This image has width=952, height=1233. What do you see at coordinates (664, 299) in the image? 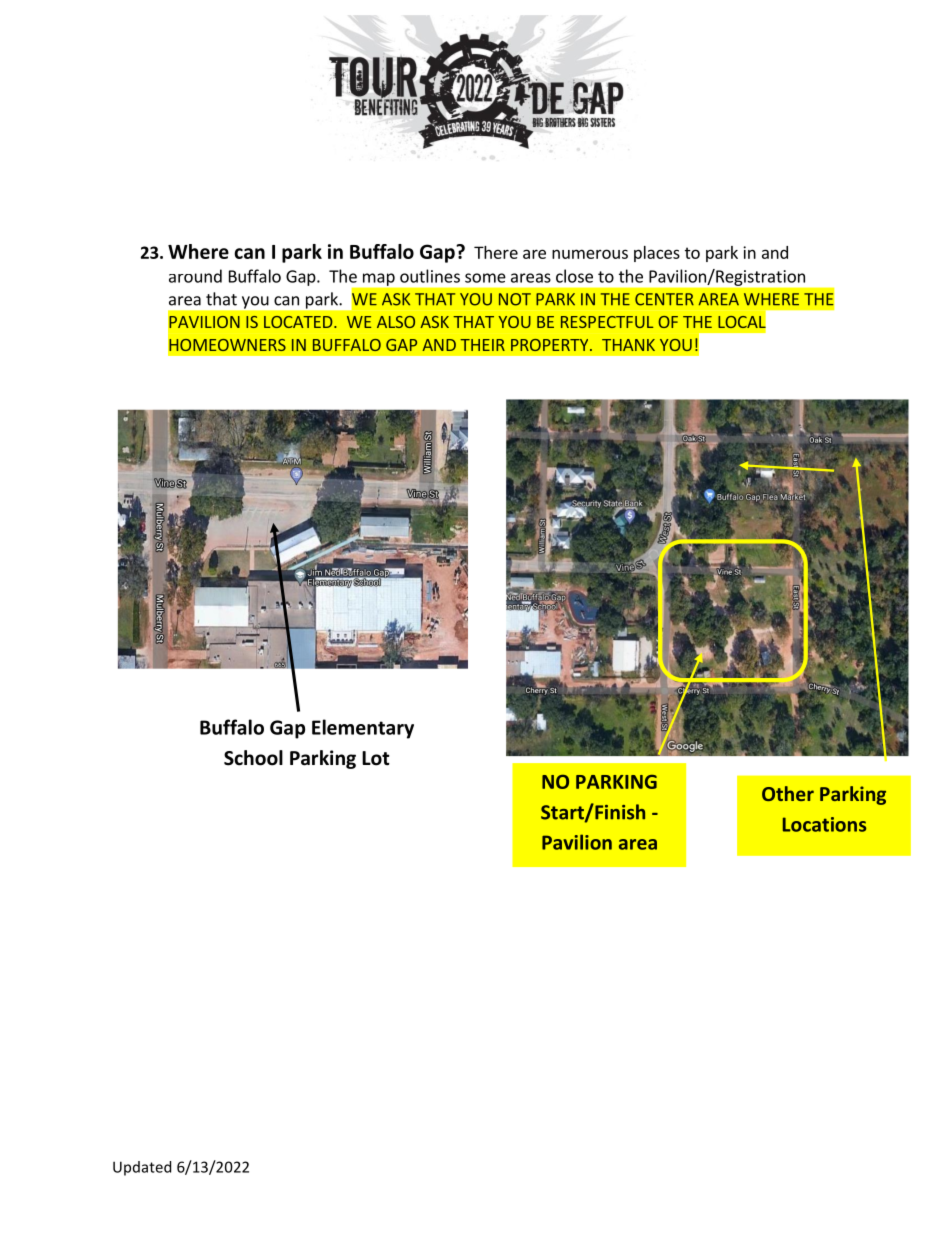
I see `CENTER` at bounding box center [664, 299].
